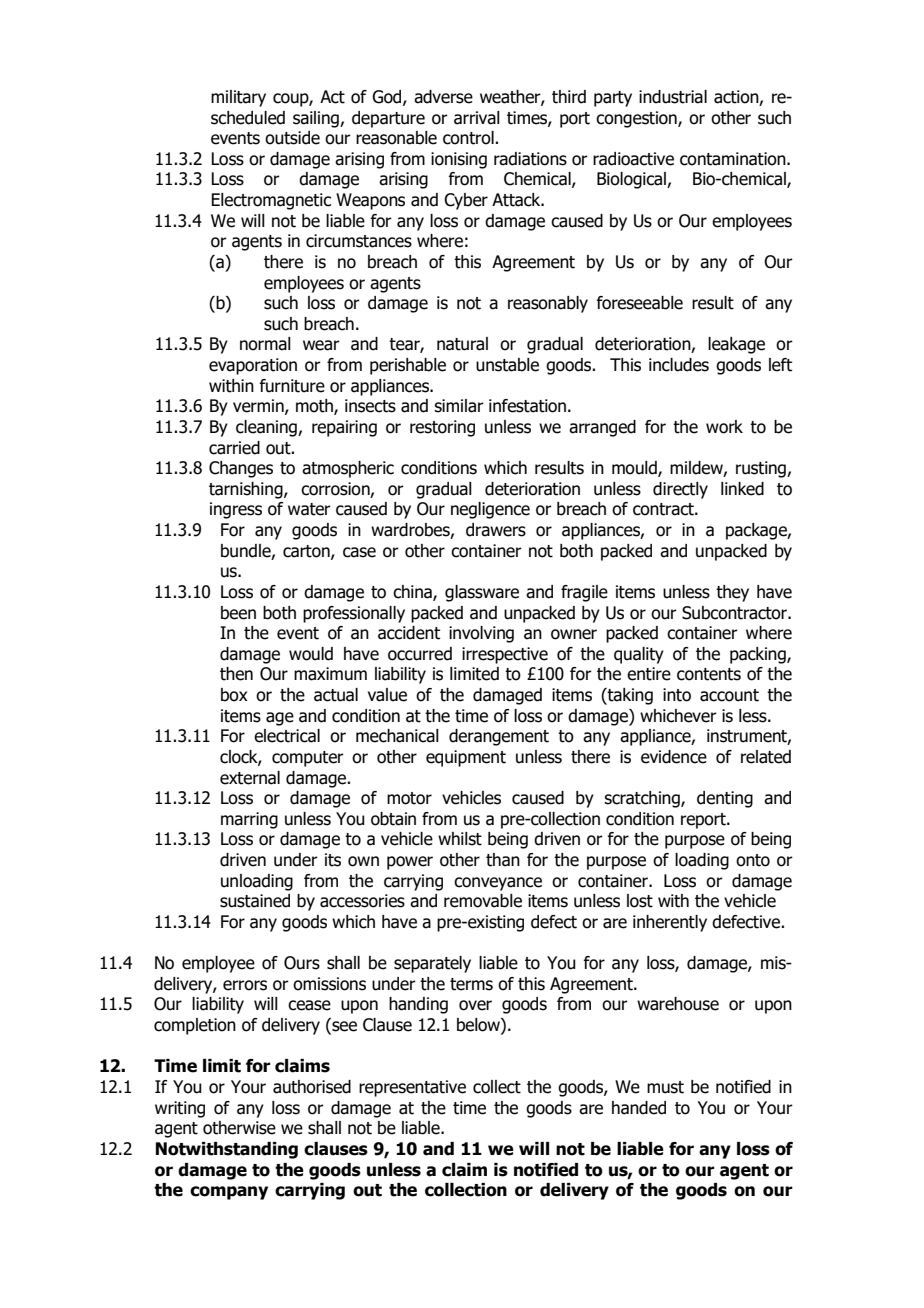 This image has height=1308, width=924. Describe the element at coordinates (709, 674) in the image. I see `contents` at that location.
